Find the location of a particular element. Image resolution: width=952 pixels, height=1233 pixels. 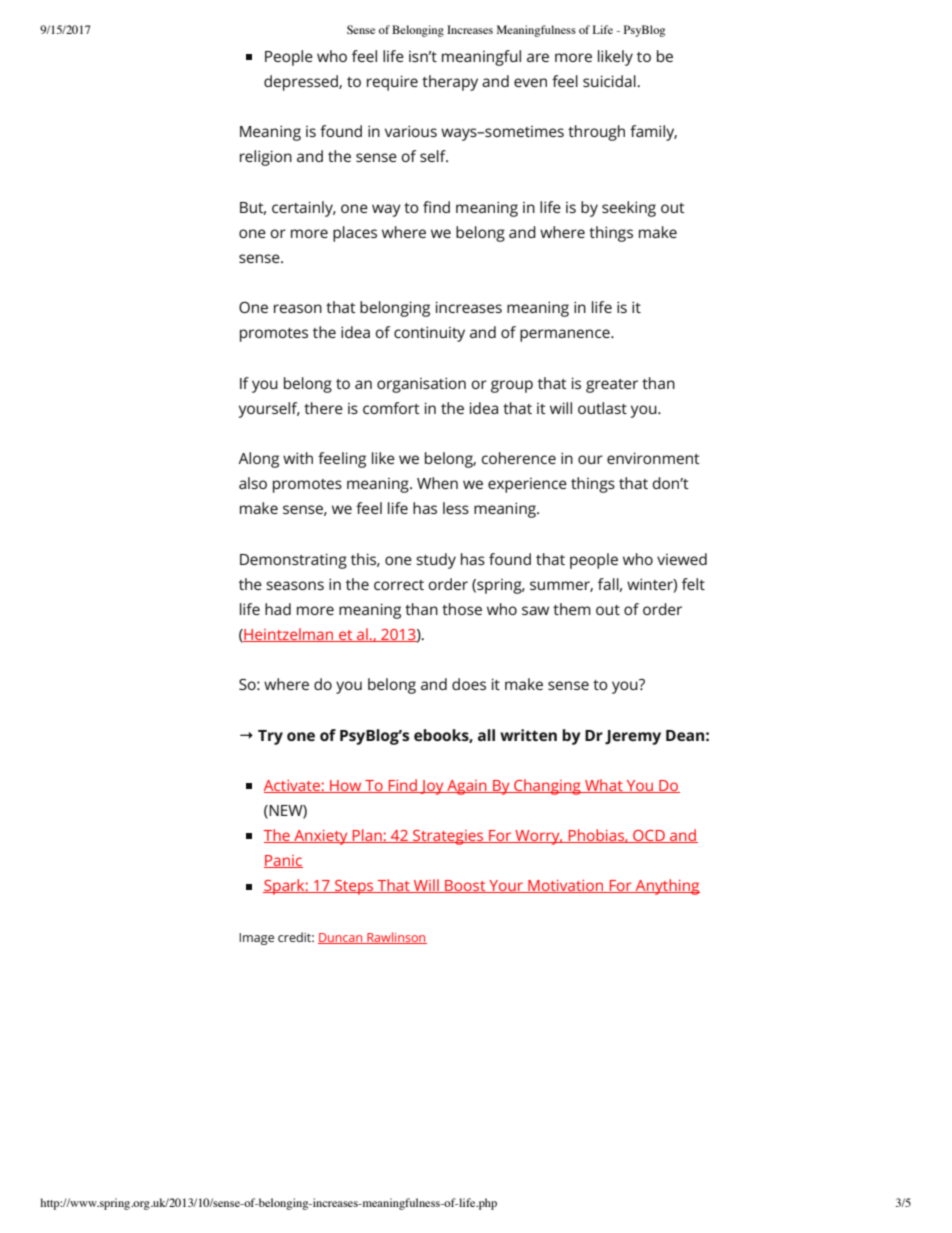

depressed is located at coordinates (302, 83).
